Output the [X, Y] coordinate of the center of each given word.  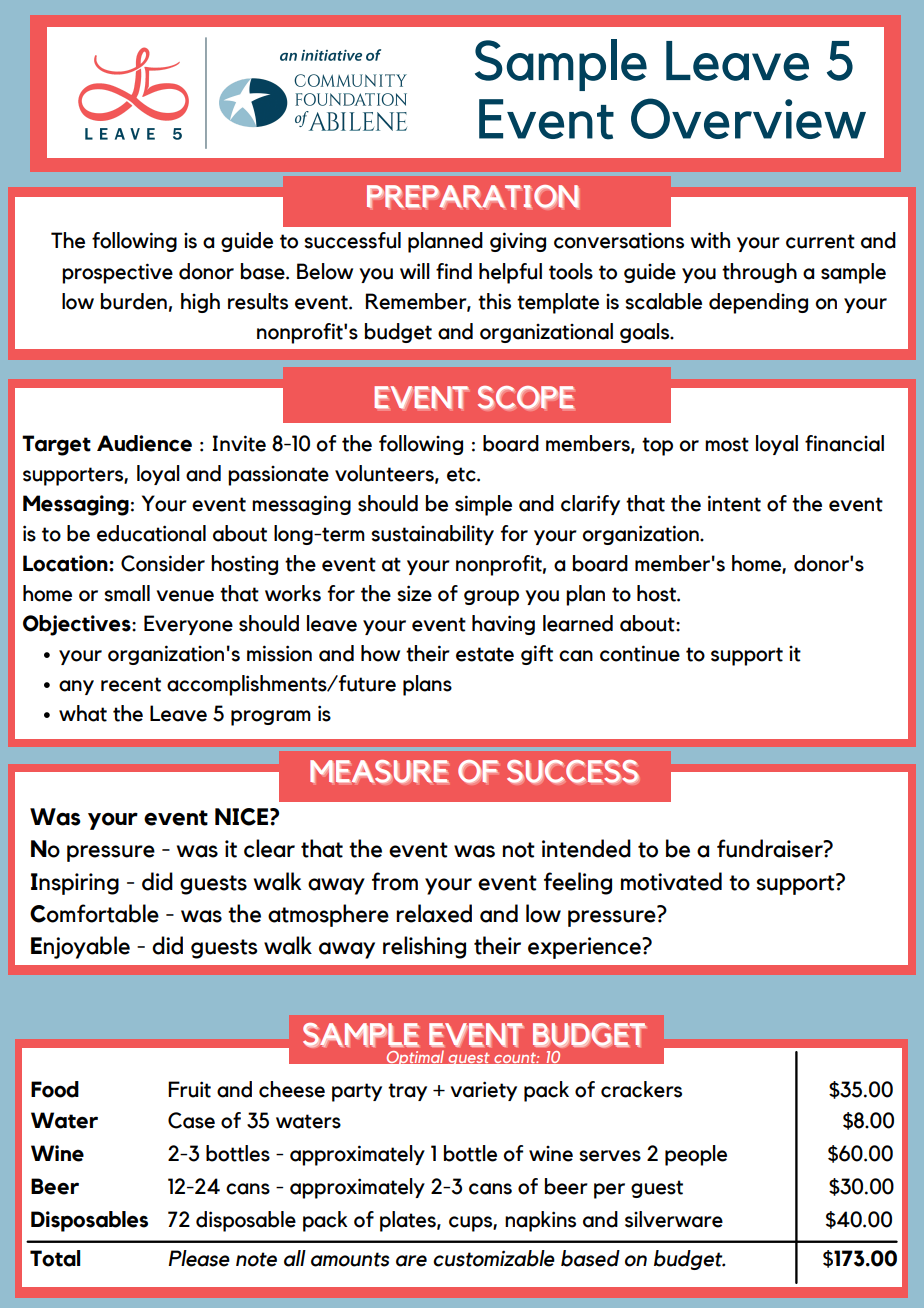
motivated [671, 881]
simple [483, 505]
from [395, 881]
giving [518, 242]
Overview [748, 118]
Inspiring [75, 884]
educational [151, 533]
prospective [117, 273]
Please [199, 1258]
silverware [674, 1219]
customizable [494, 1258]
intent [734, 503]
